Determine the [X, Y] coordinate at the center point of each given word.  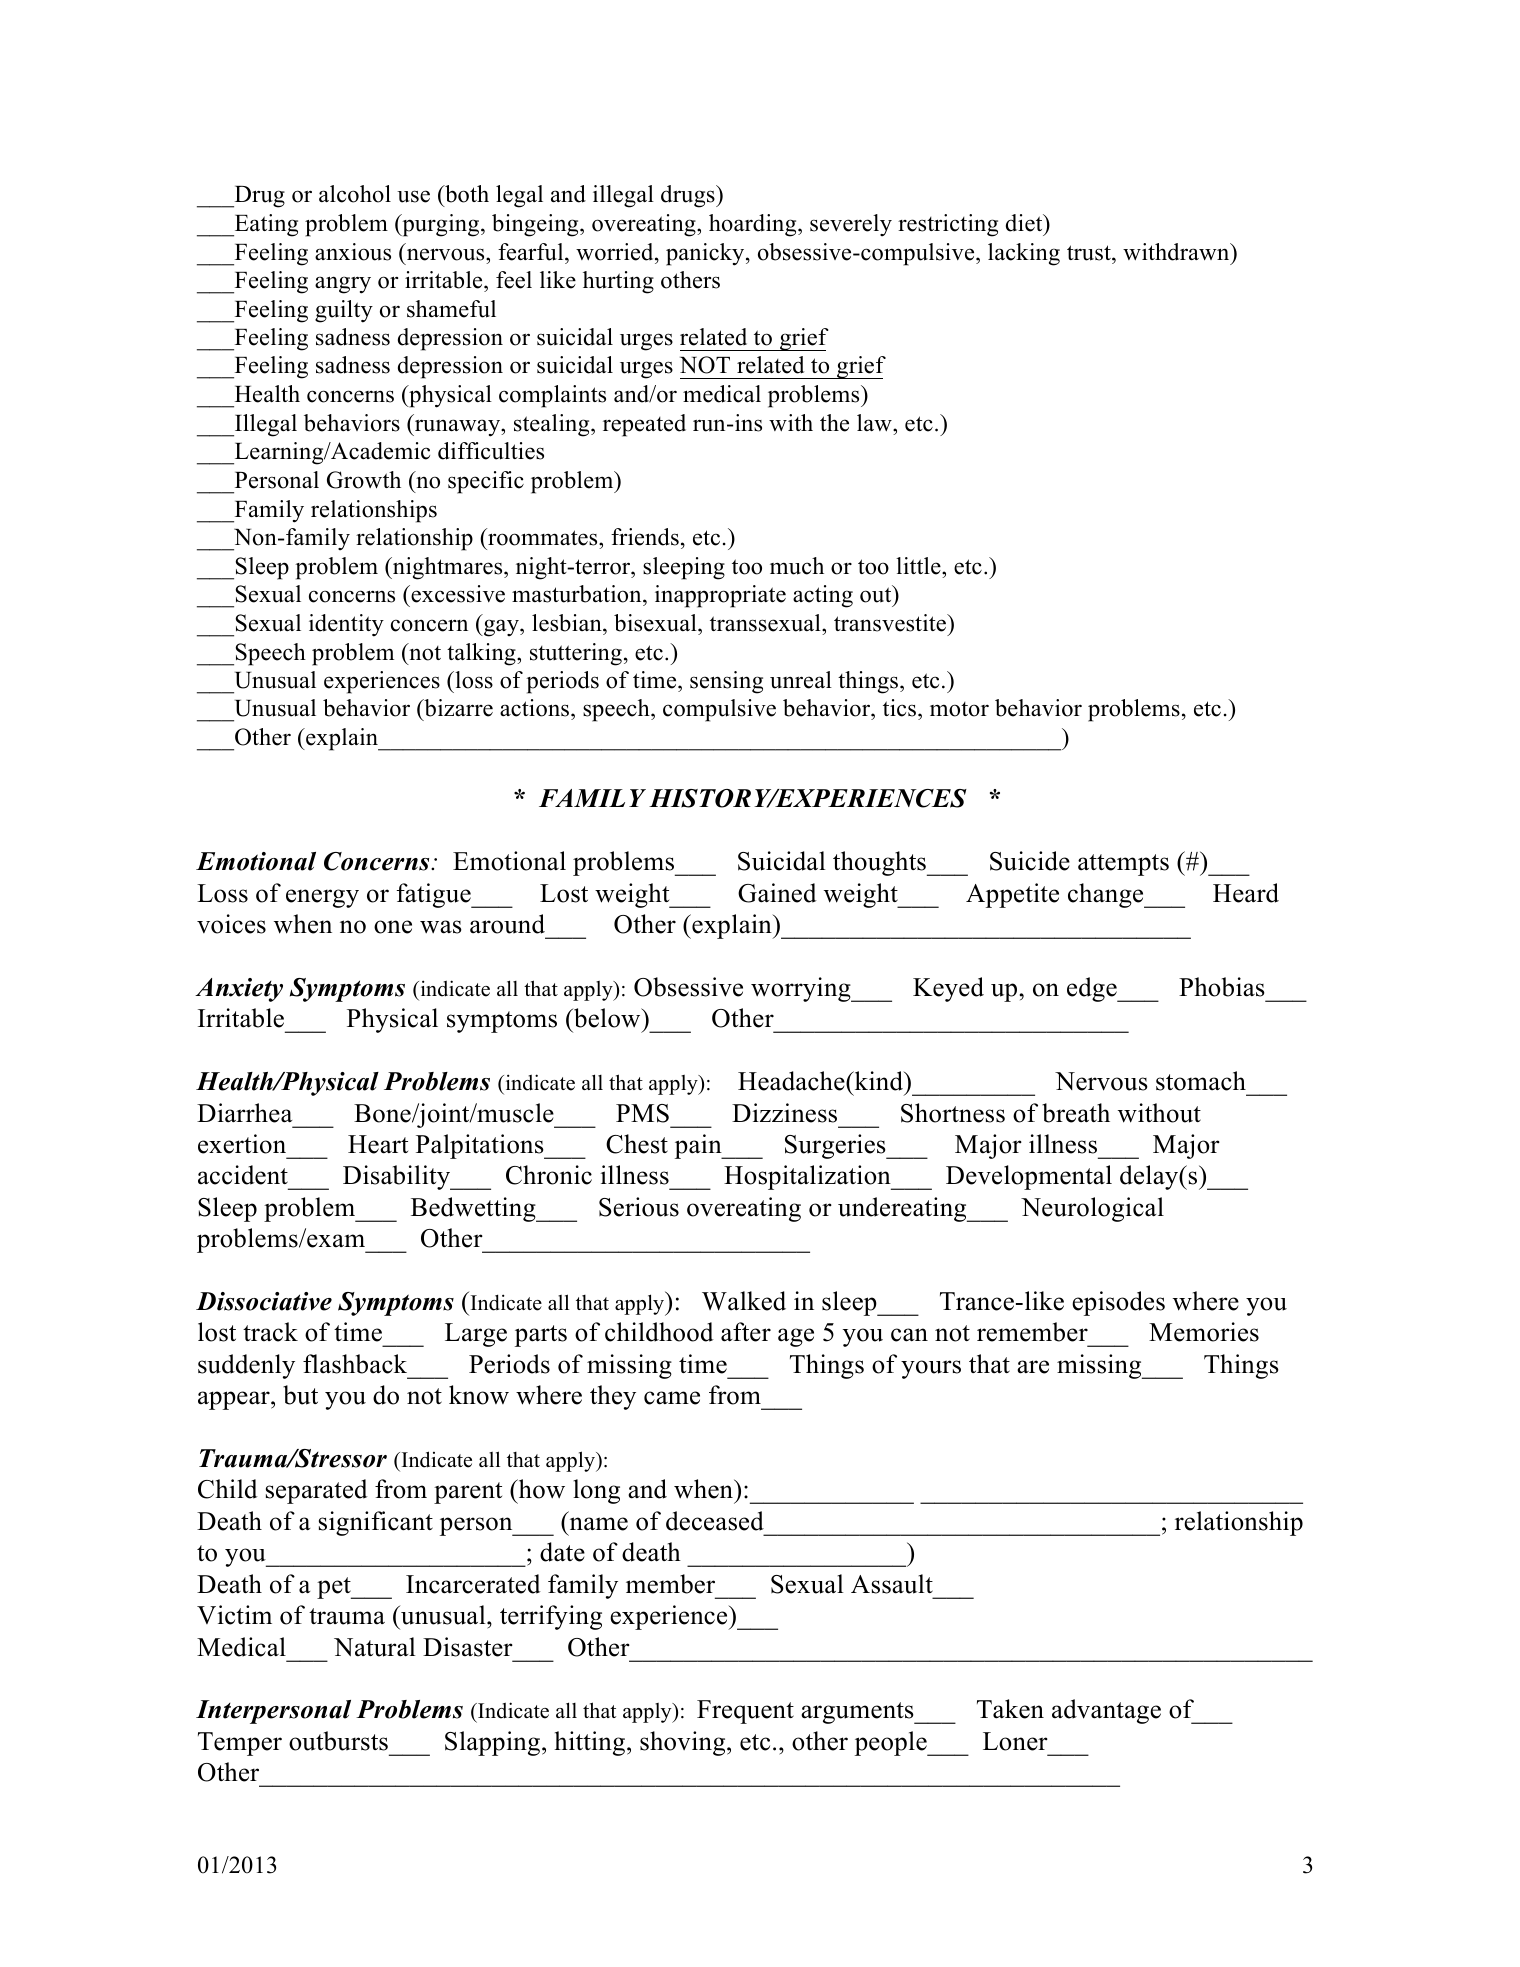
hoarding [754, 225]
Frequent [745, 1712]
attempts [1123, 865]
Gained [777, 893]
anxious [353, 252]
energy [322, 898]
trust [1090, 253]
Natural [375, 1647]
